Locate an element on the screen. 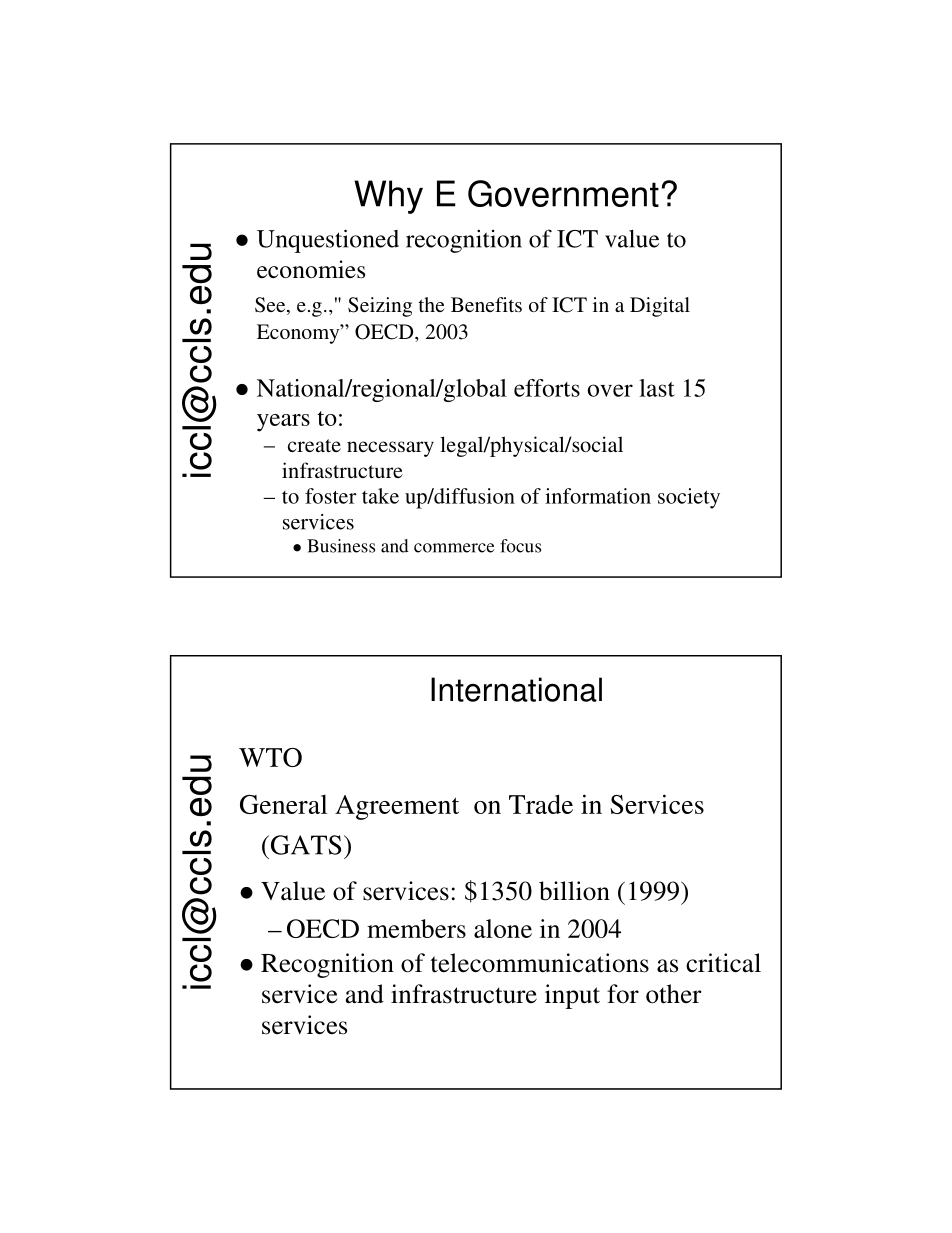  focus is located at coordinates (520, 546).
